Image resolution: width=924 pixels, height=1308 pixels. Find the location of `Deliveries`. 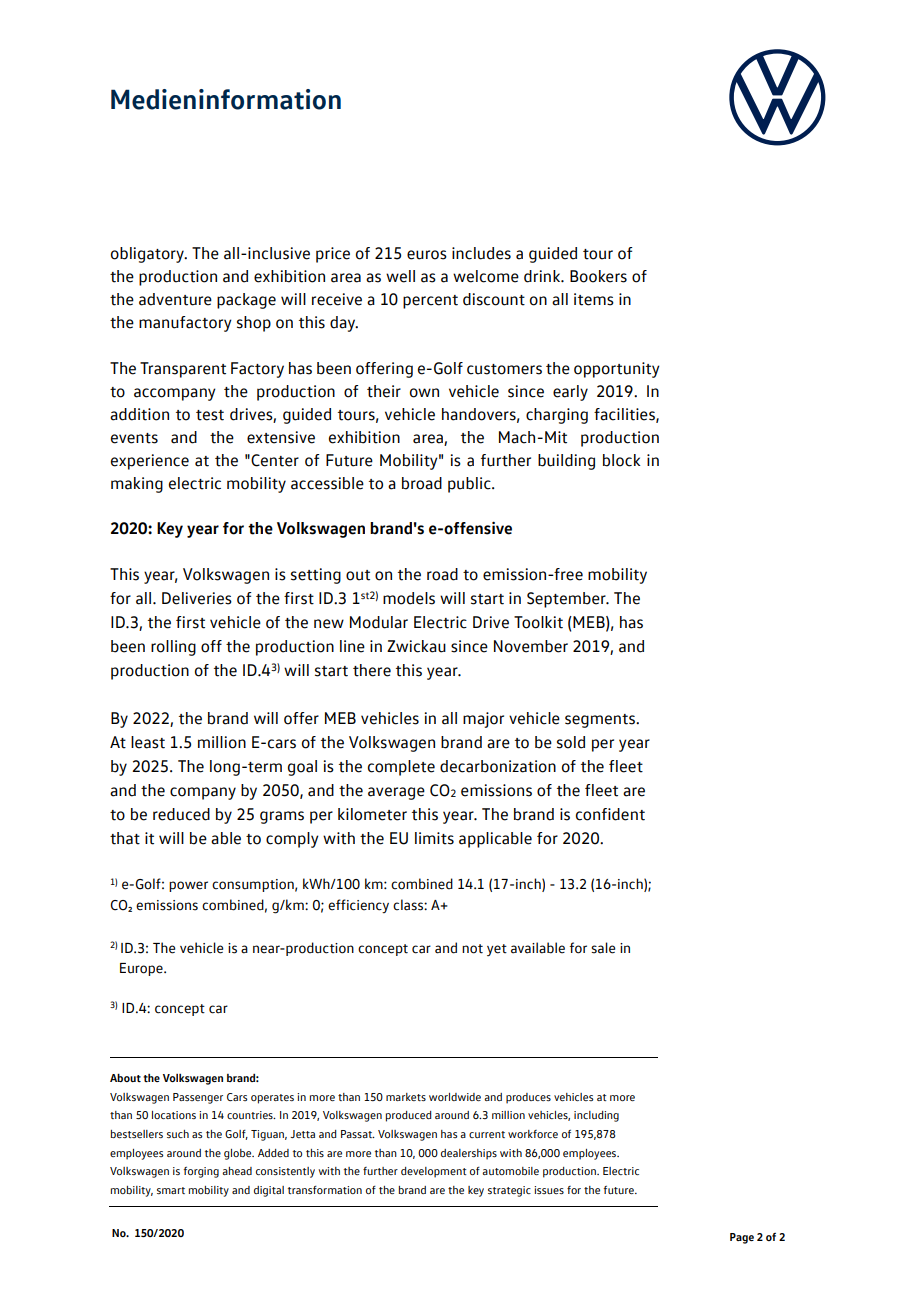

Deliveries is located at coordinates (197, 598).
